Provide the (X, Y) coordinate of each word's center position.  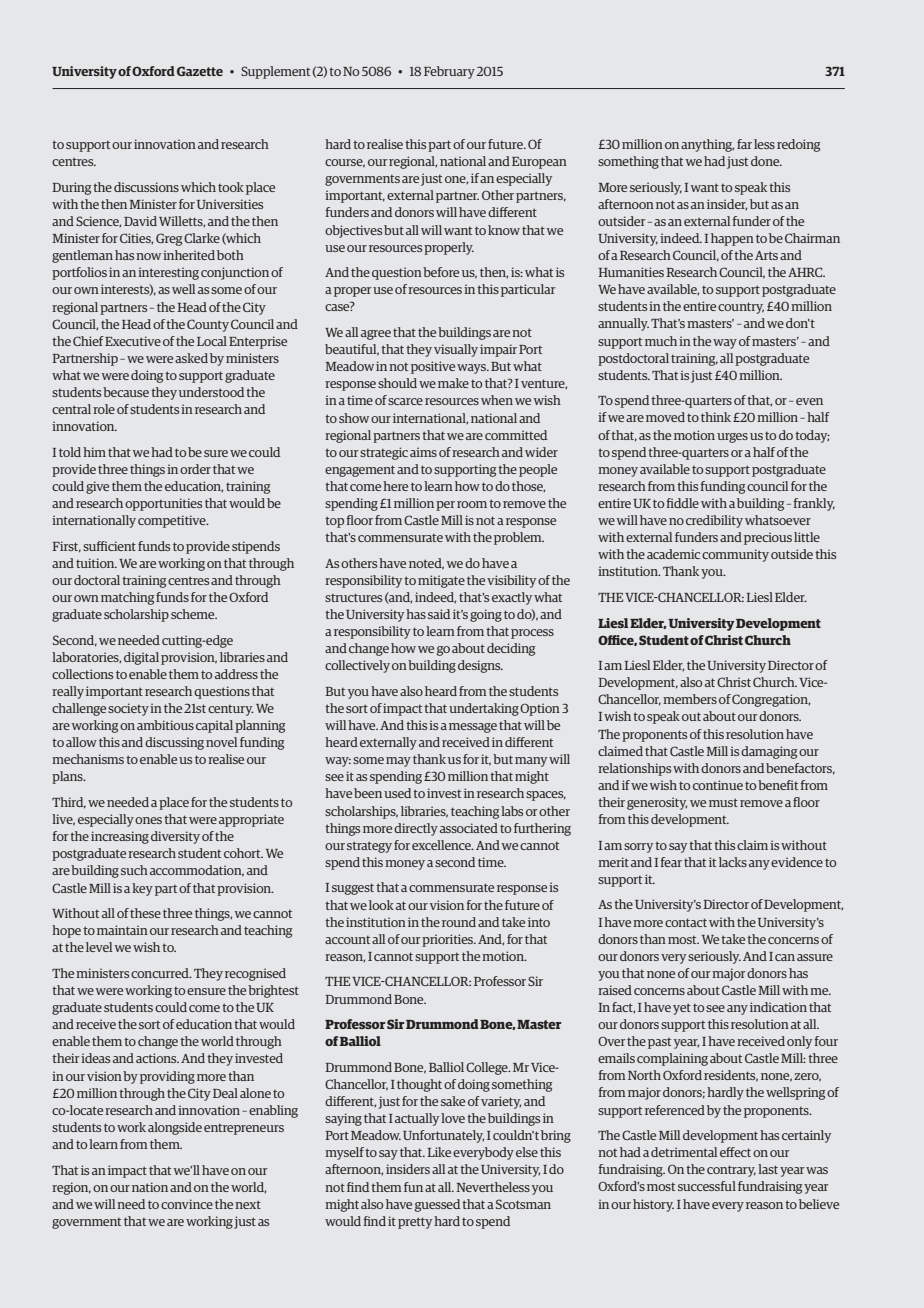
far (744, 144)
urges (732, 438)
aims (423, 452)
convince (187, 1204)
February (449, 72)
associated (469, 828)
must (723, 802)
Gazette (200, 71)
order (195, 469)
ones (148, 820)
